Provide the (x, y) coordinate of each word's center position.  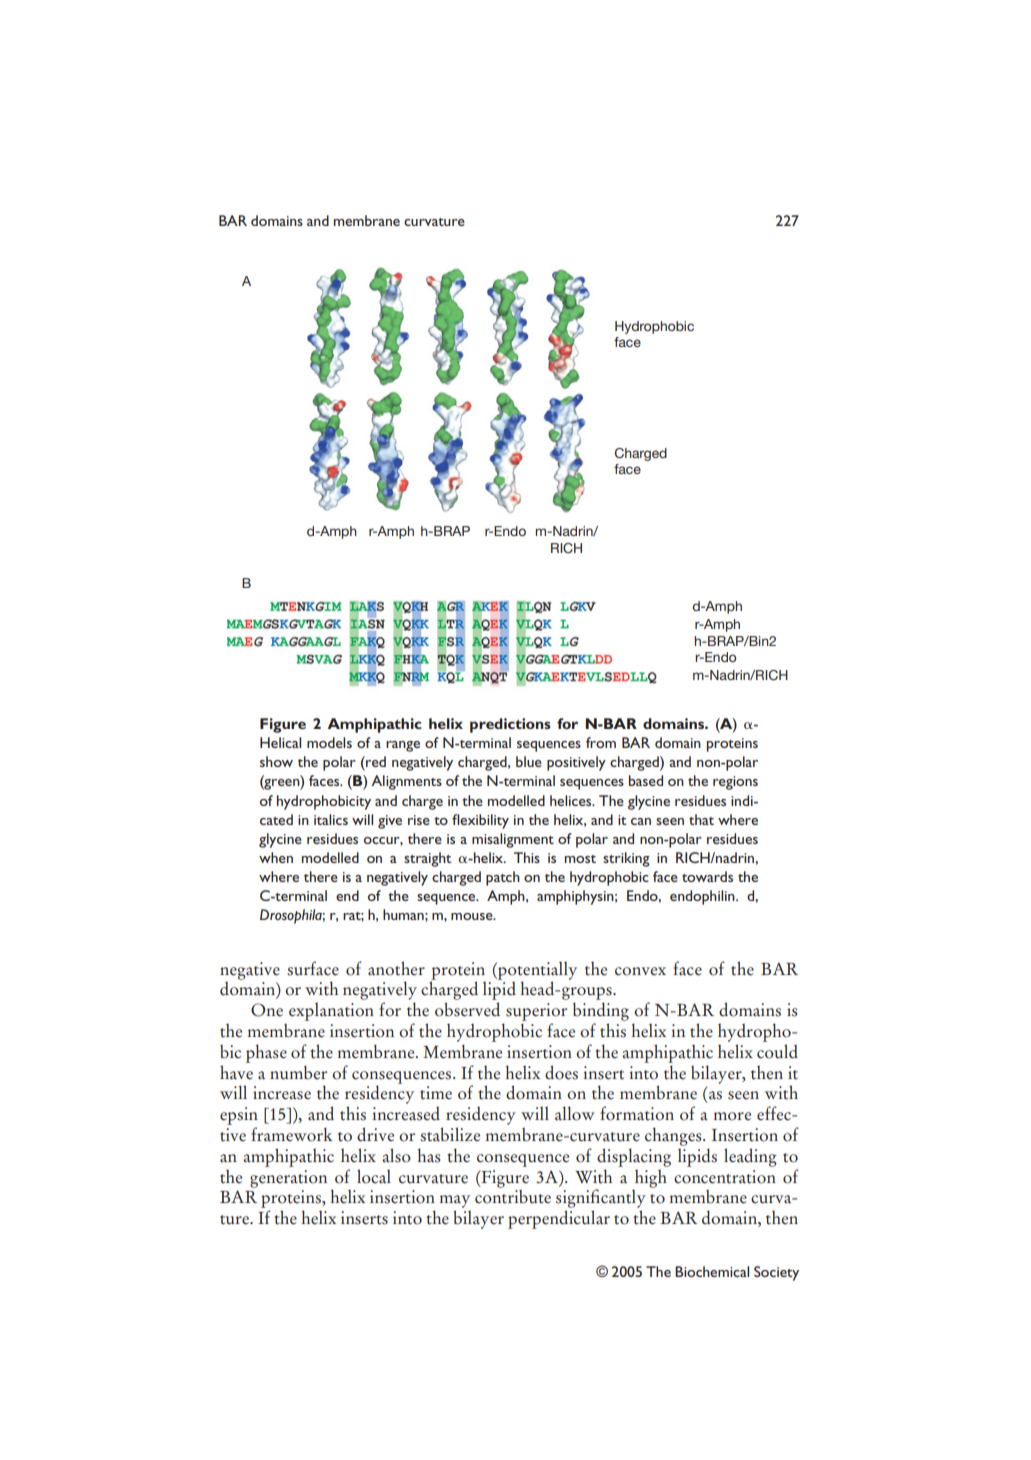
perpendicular (559, 1219)
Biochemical (712, 1271)
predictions (510, 725)
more (732, 1116)
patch (503, 878)
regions (735, 783)
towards (707, 876)
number (298, 1073)
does (561, 1072)
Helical (280, 742)
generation (288, 1179)
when (276, 857)
